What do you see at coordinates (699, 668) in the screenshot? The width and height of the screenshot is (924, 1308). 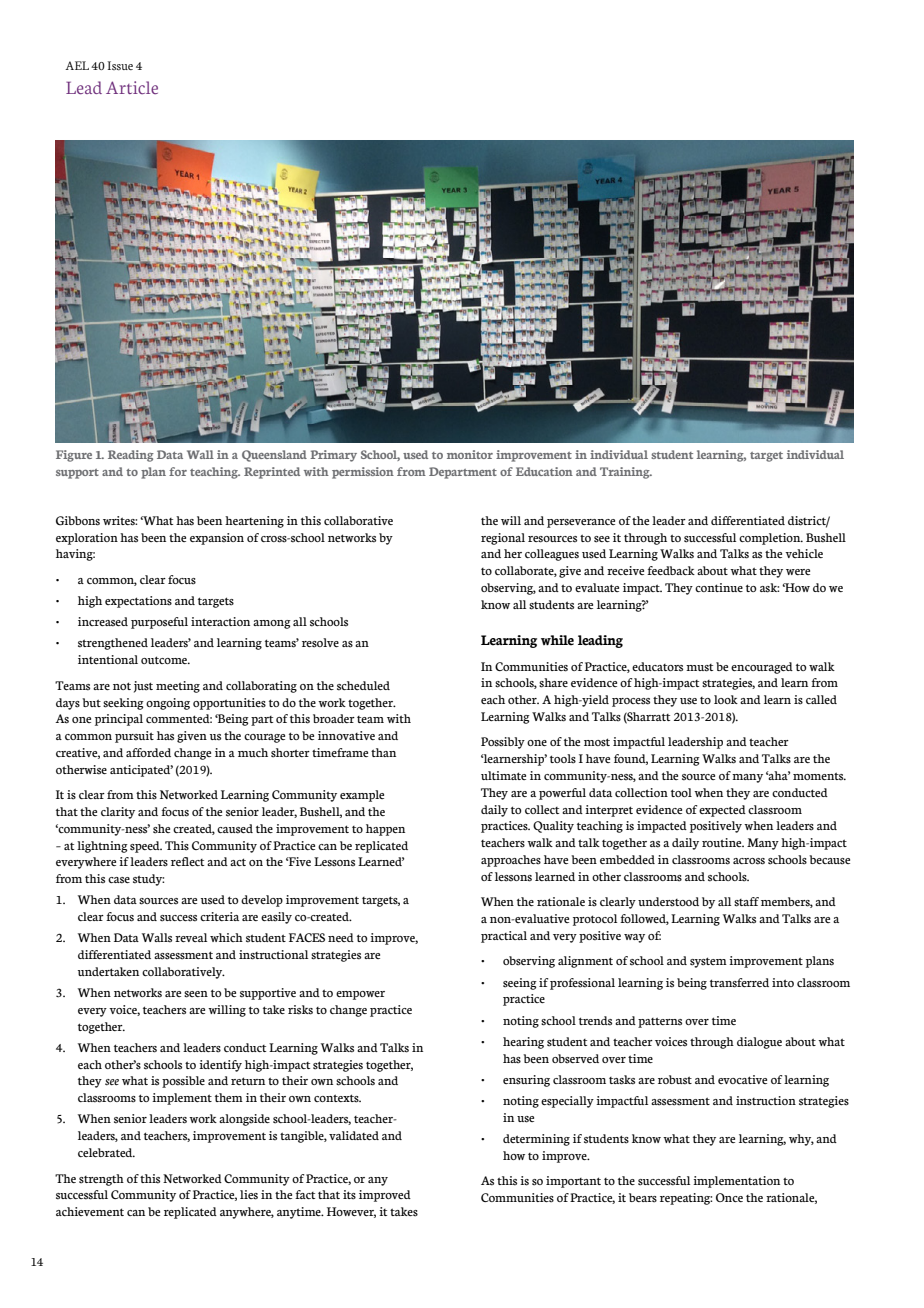 I see `must` at bounding box center [699, 668].
